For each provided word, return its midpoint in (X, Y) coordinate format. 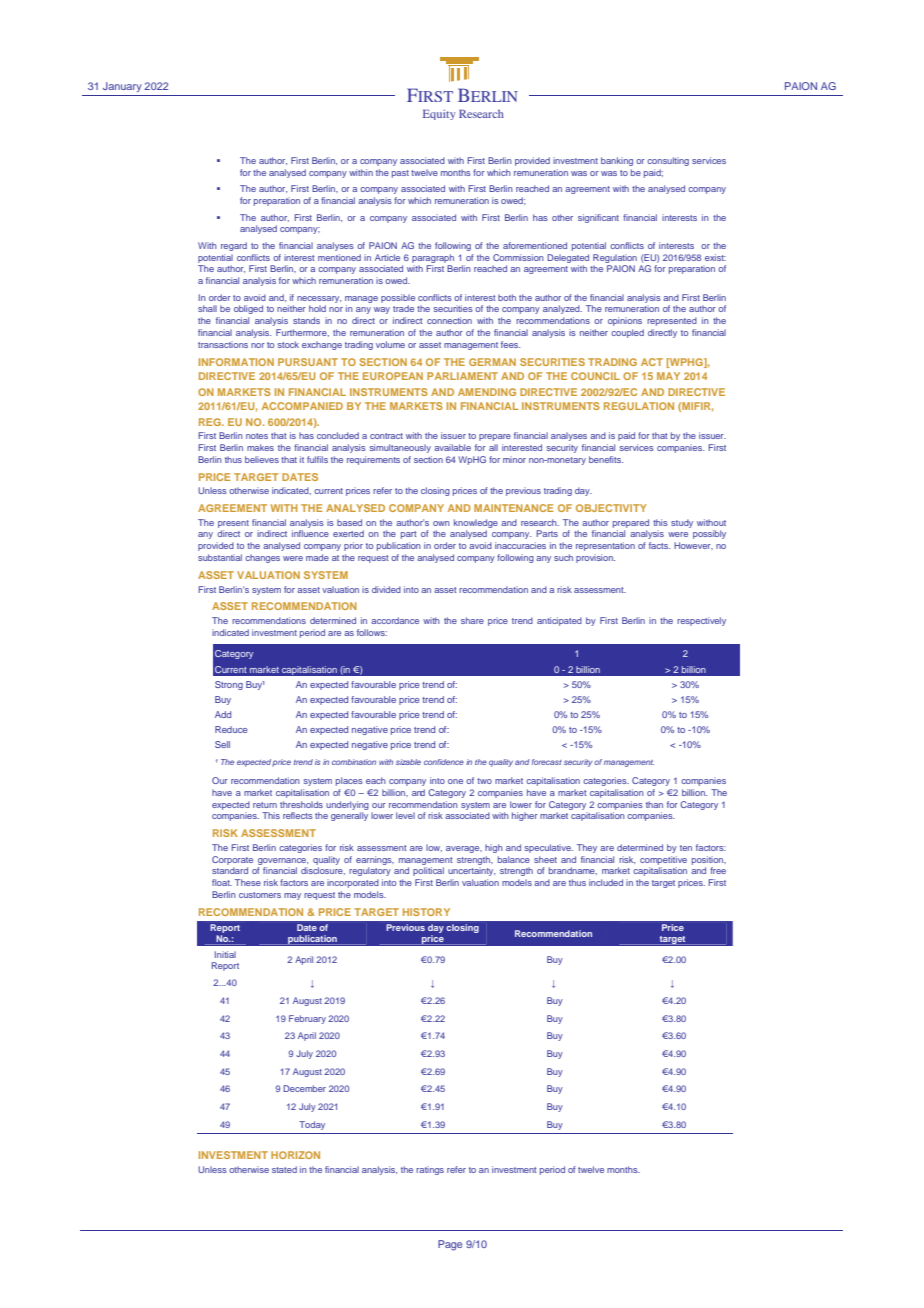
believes (262, 459)
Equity (439, 114)
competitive (663, 860)
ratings (430, 1170)
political (428, 871)
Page (450, 1245)
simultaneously (400, 448)
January (122, 87)
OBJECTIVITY (611, 508)
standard (230, 870)
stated (284, 1169)
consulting (668, 161)
